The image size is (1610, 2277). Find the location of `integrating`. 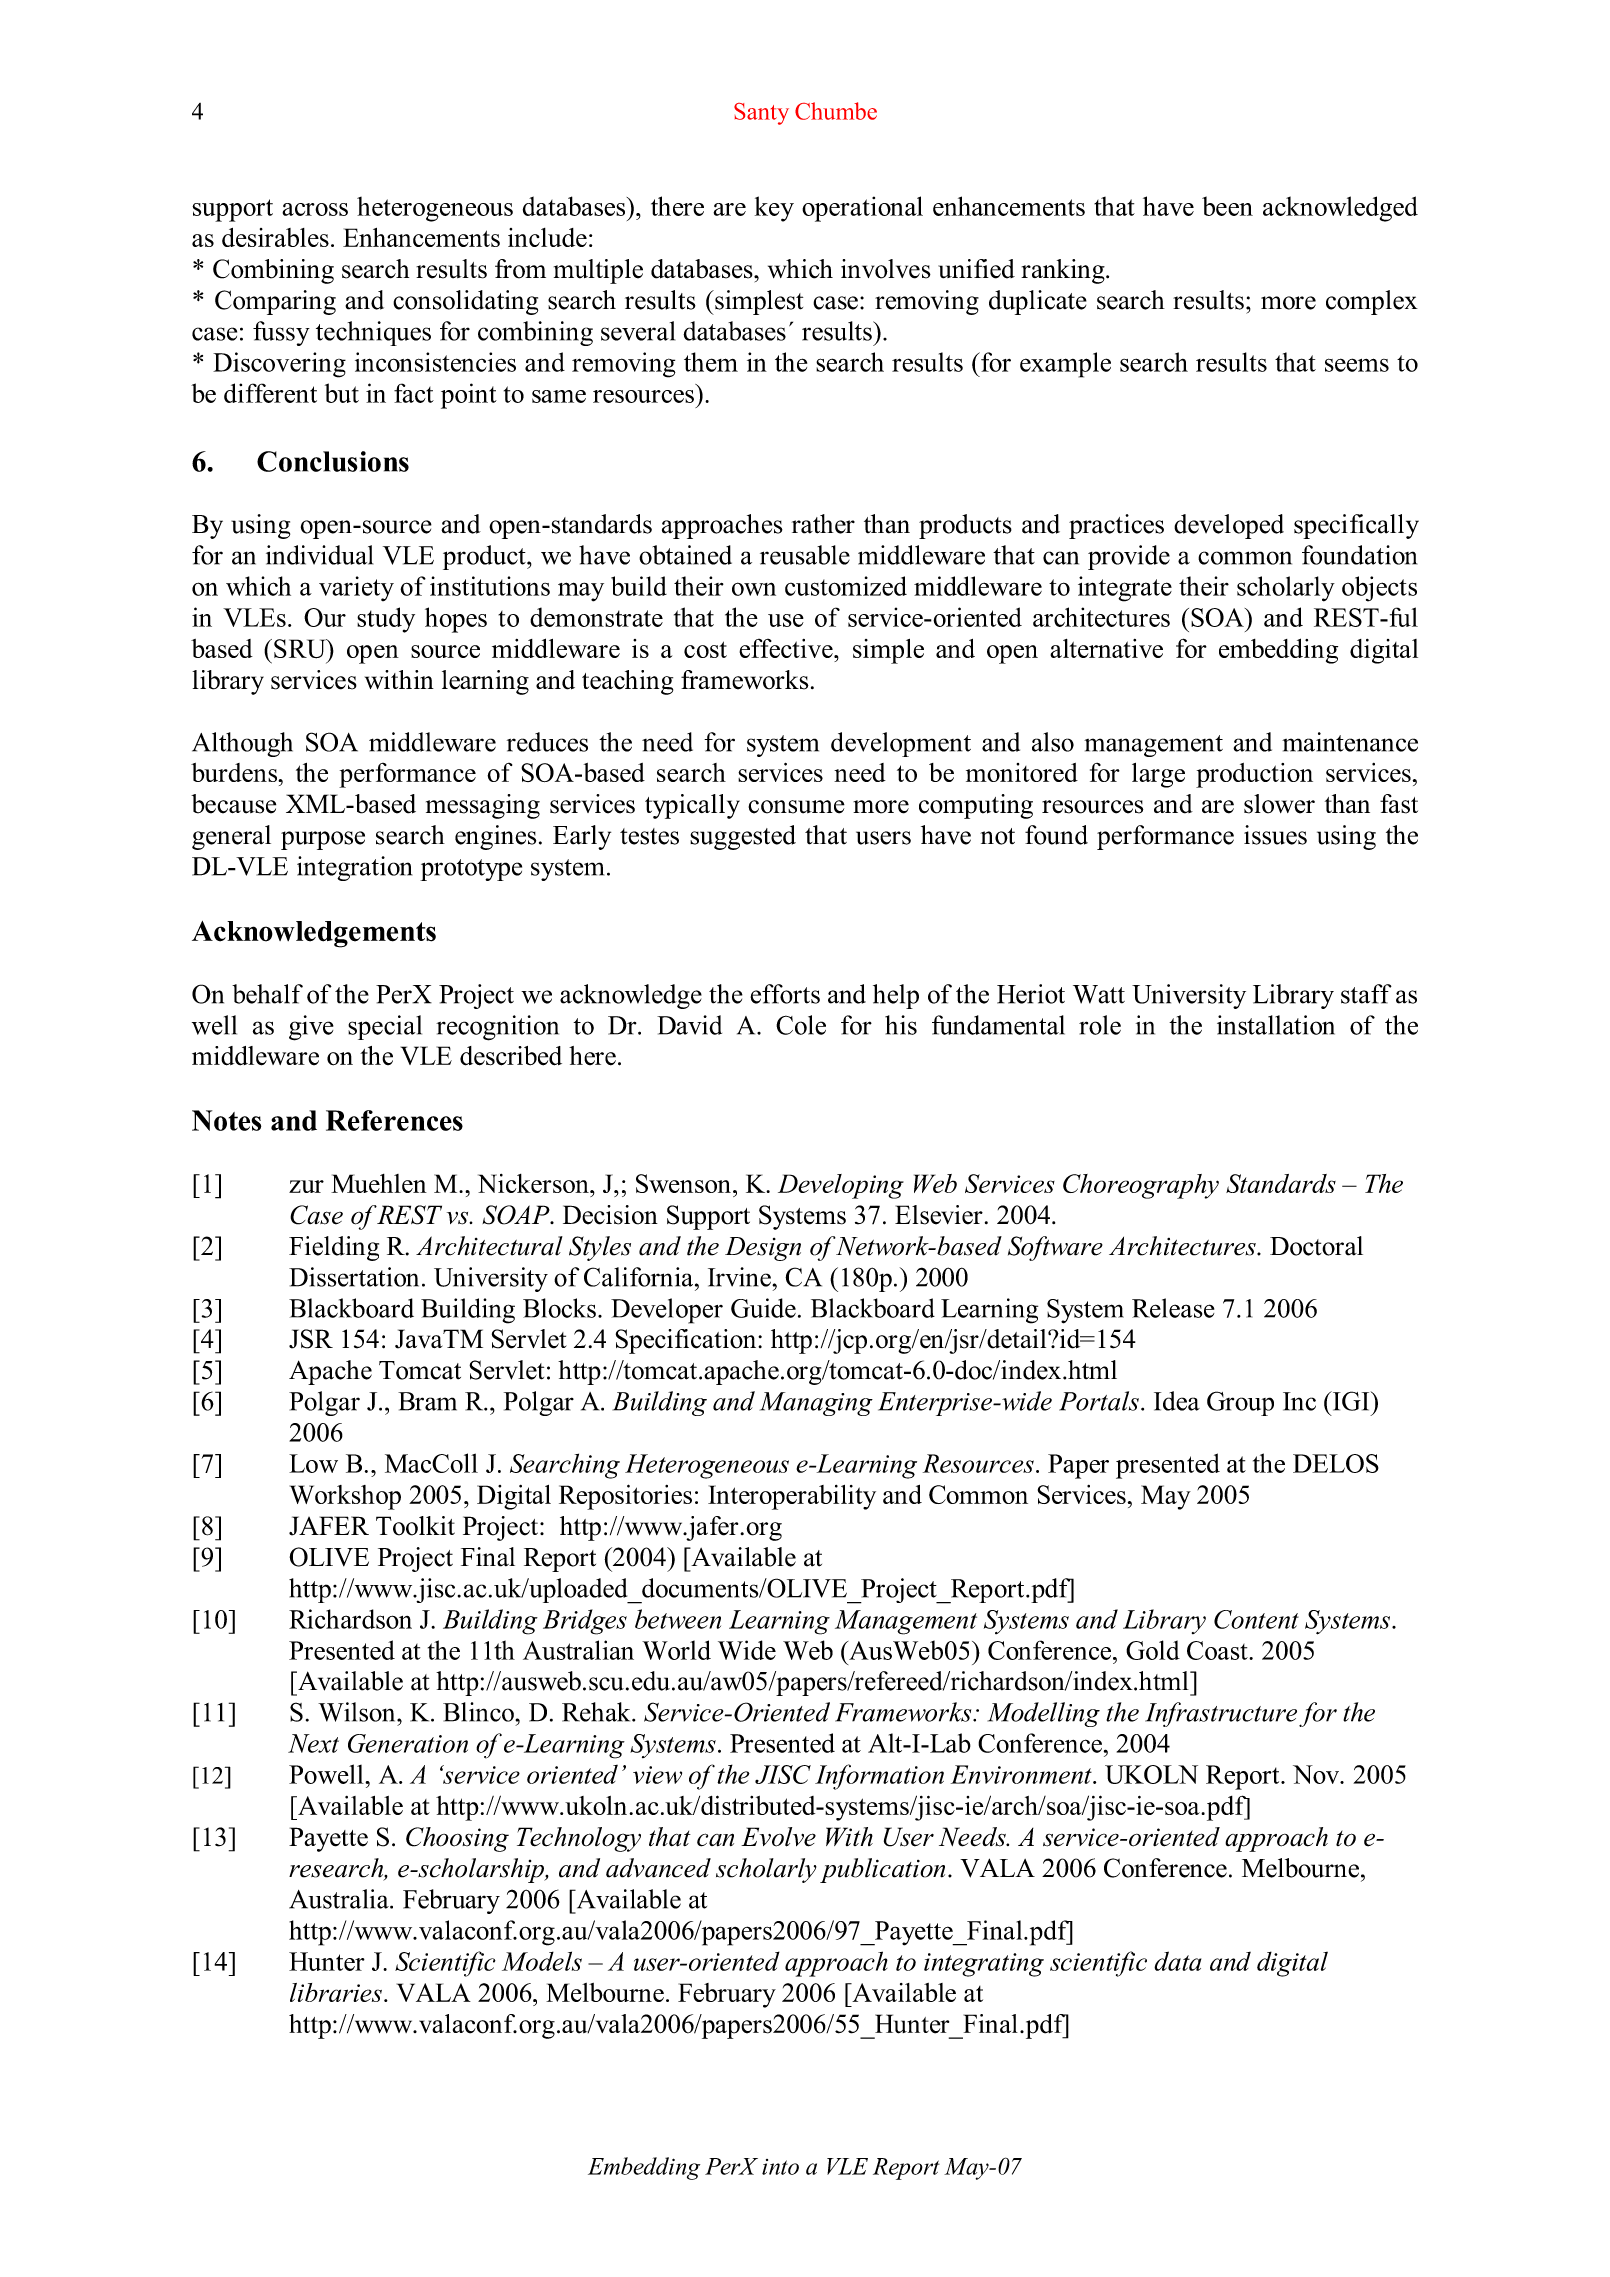

integrating is located at coordinates (984, 1965).
